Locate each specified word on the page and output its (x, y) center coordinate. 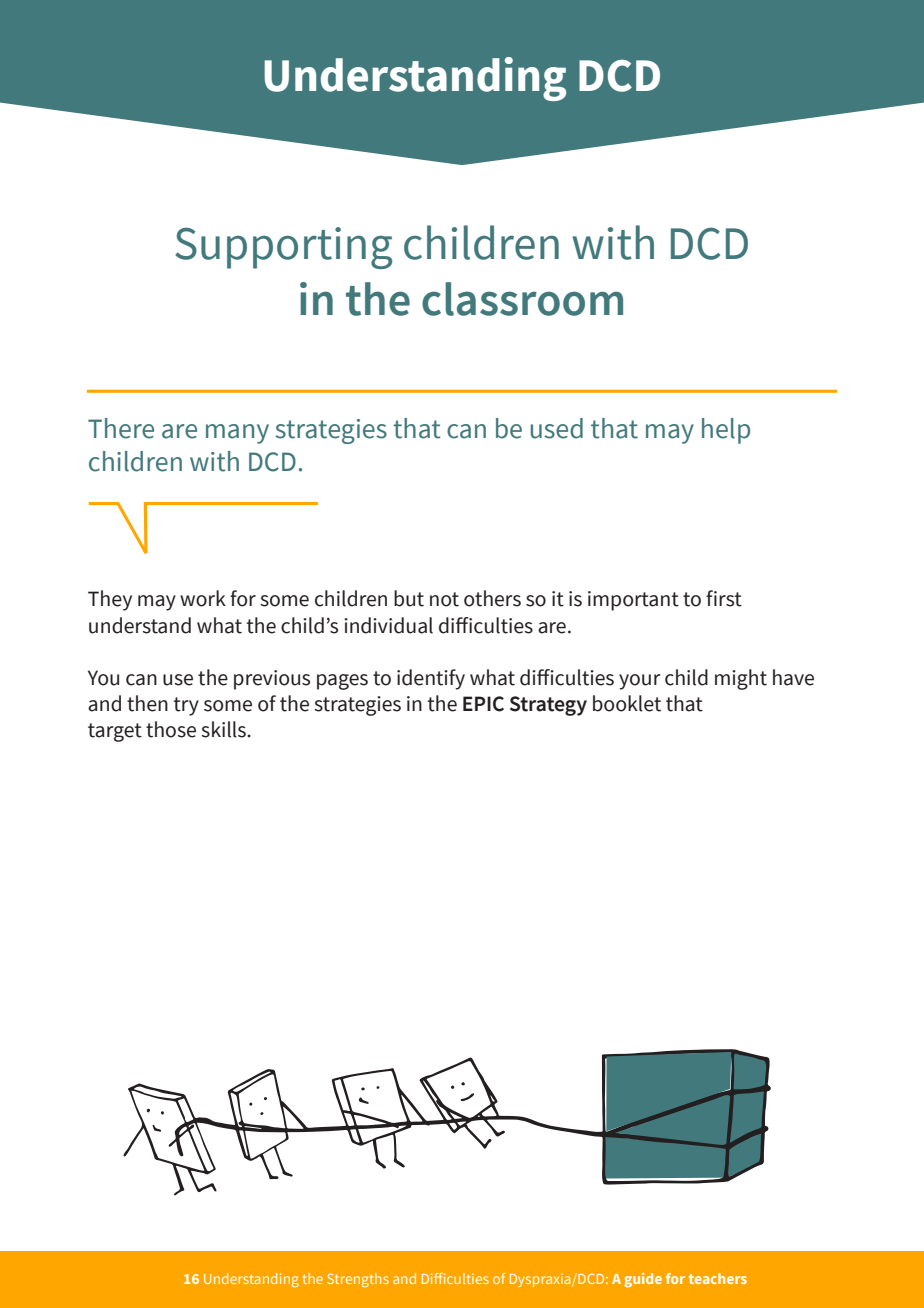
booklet (627, 703)
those (171, 729)
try (186, 706)
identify (431, 679)
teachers (718, 1278)
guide (643, 1280)
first (724, 598)
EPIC (483, 704)
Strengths (358, 1280)
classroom (522, 299)
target (115, 732)
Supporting (283, 248)
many (237, 434)
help (726, 431)
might (741, 679)
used (556, 428)
